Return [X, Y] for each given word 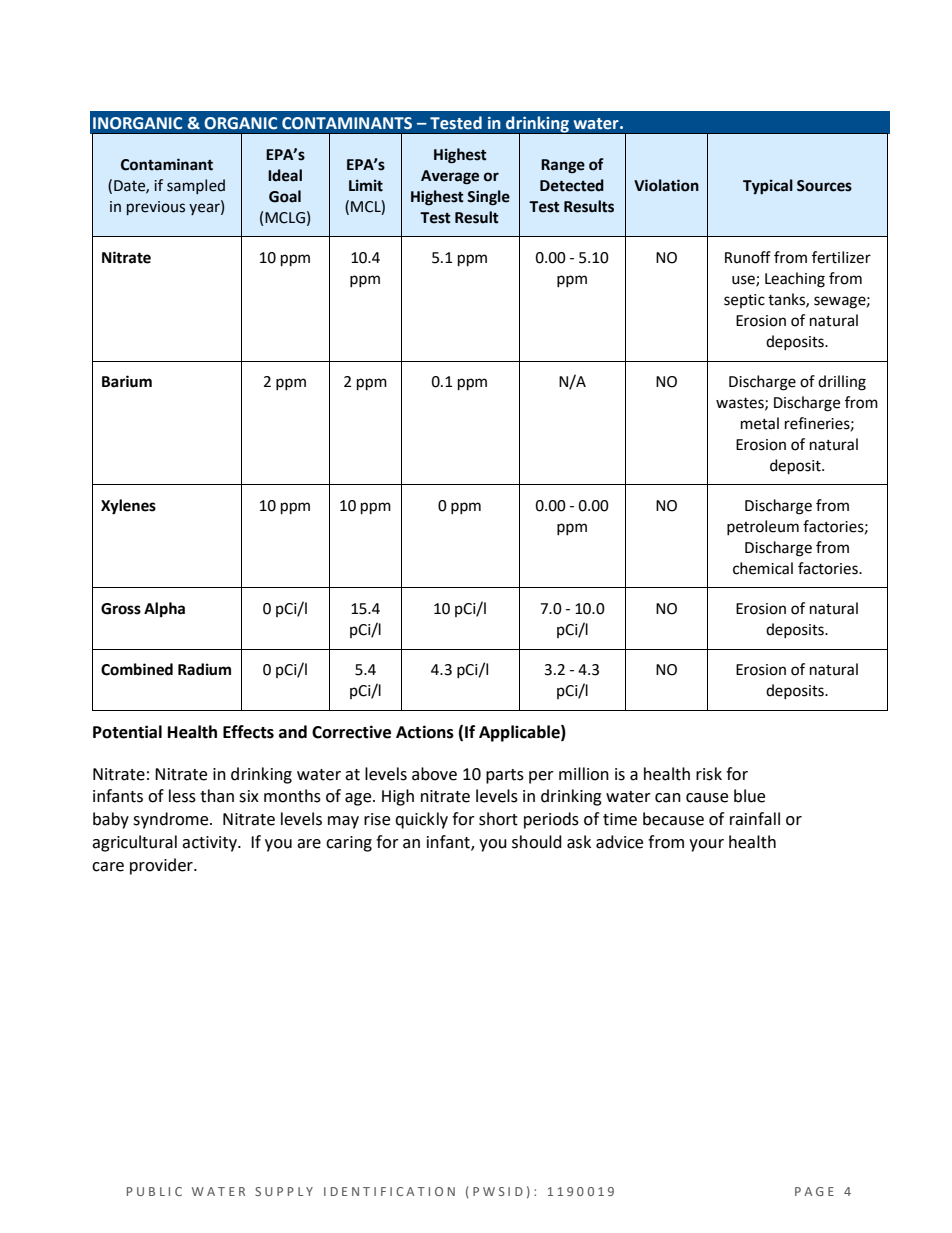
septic [744, 301]
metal [760, 423]
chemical [763, 568]
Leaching [795, 280]
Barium [127, 381]
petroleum [763, 527]
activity [210, 844]
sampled [196, 186]
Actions [425, 732]
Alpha [164, 610]
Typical [768, 187]
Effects [248, 732]
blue [749, 796]
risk [709, 774]
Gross [121, 609]
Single [488, 198]
